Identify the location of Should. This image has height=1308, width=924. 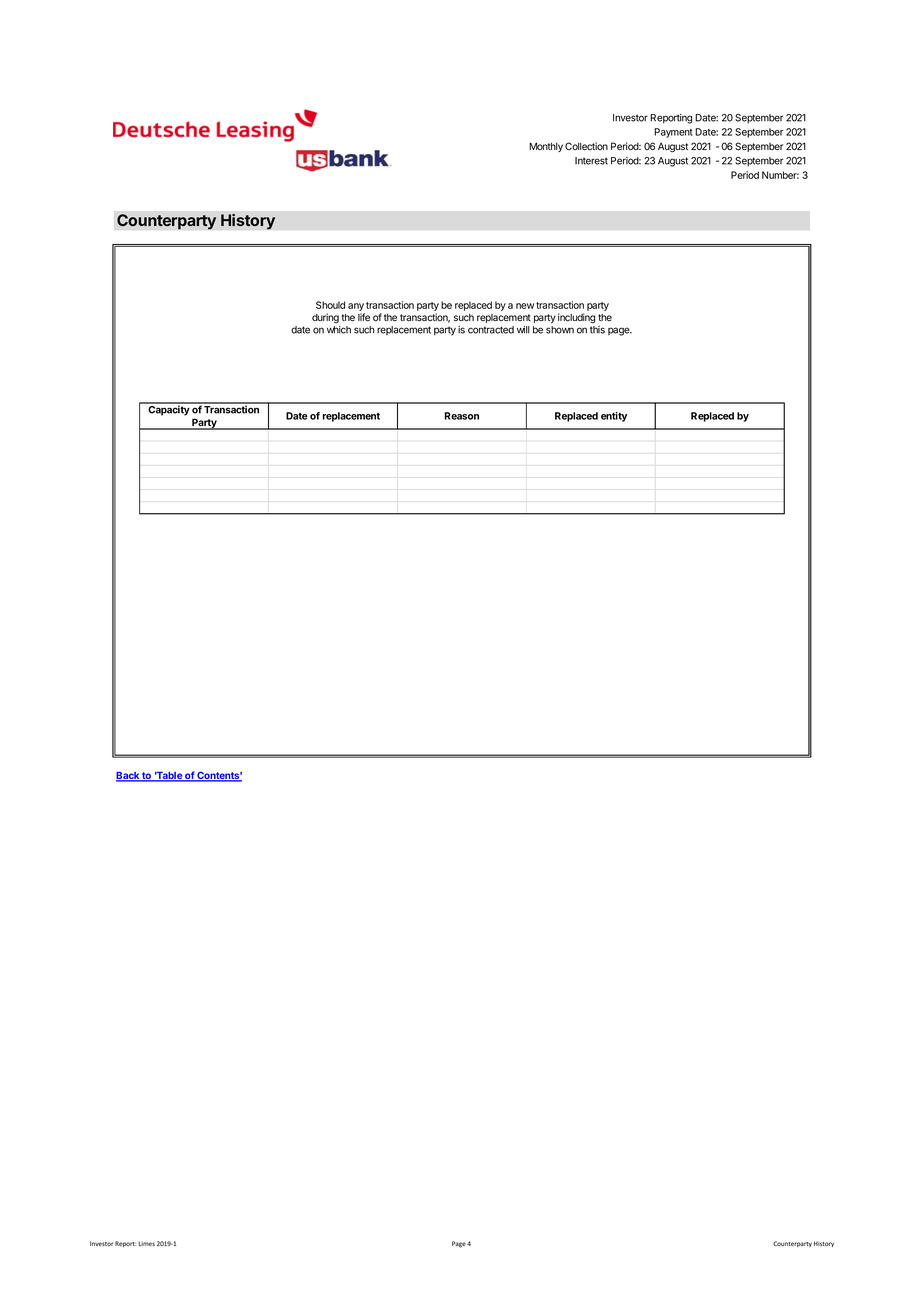
(330, 305).
